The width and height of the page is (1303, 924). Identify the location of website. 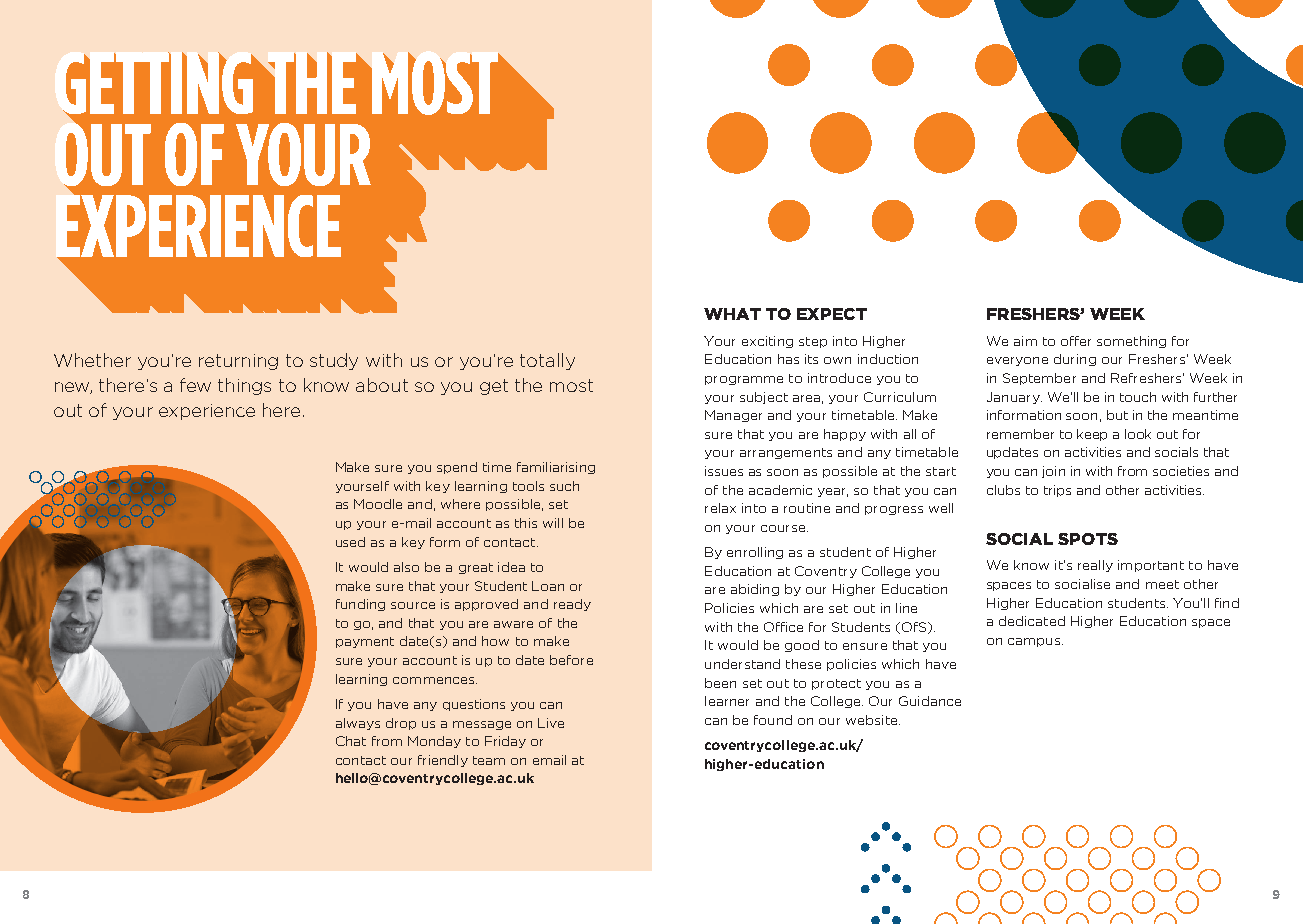
(873, 720).
